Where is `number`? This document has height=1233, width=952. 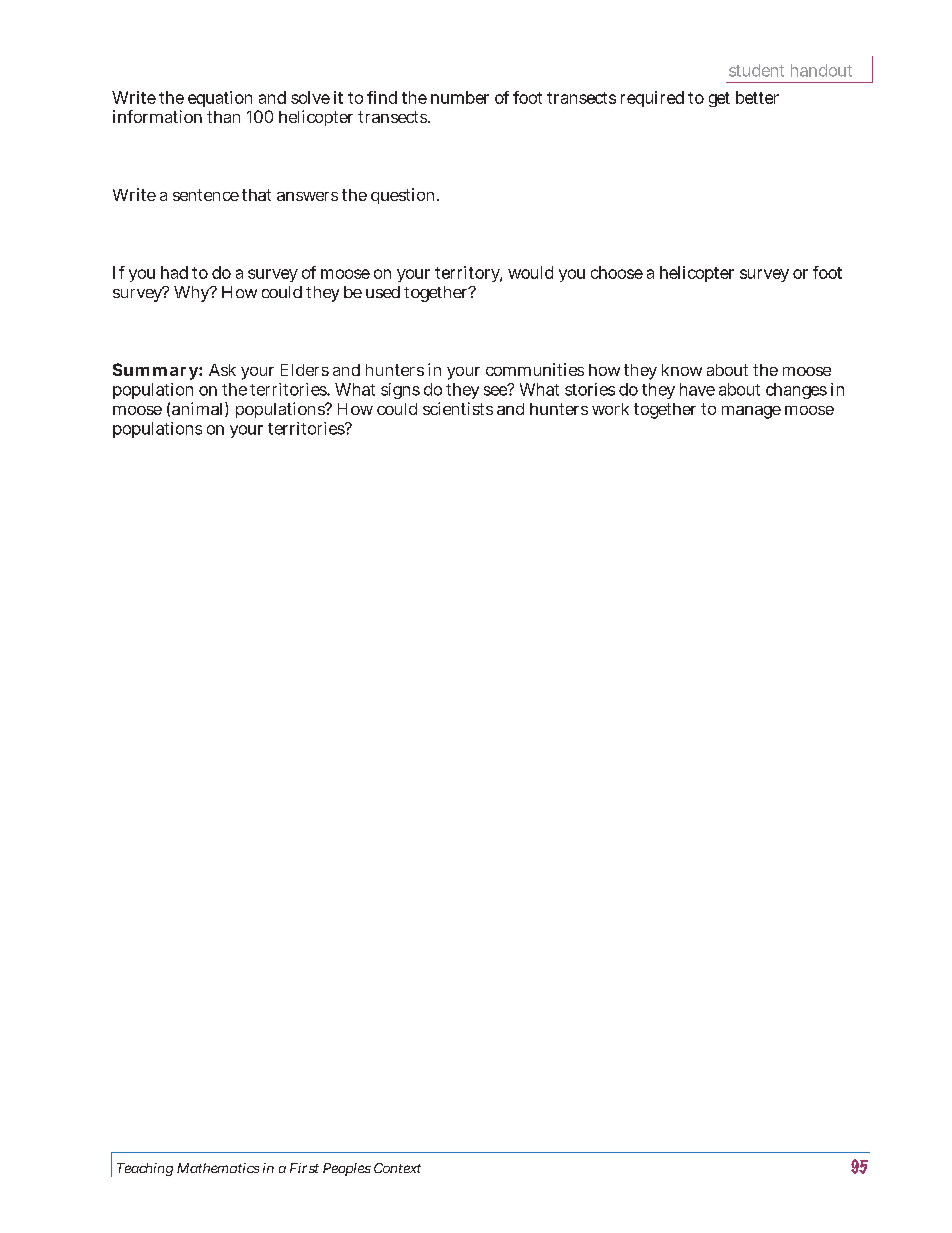
number is located at coordinates (460, 97).
